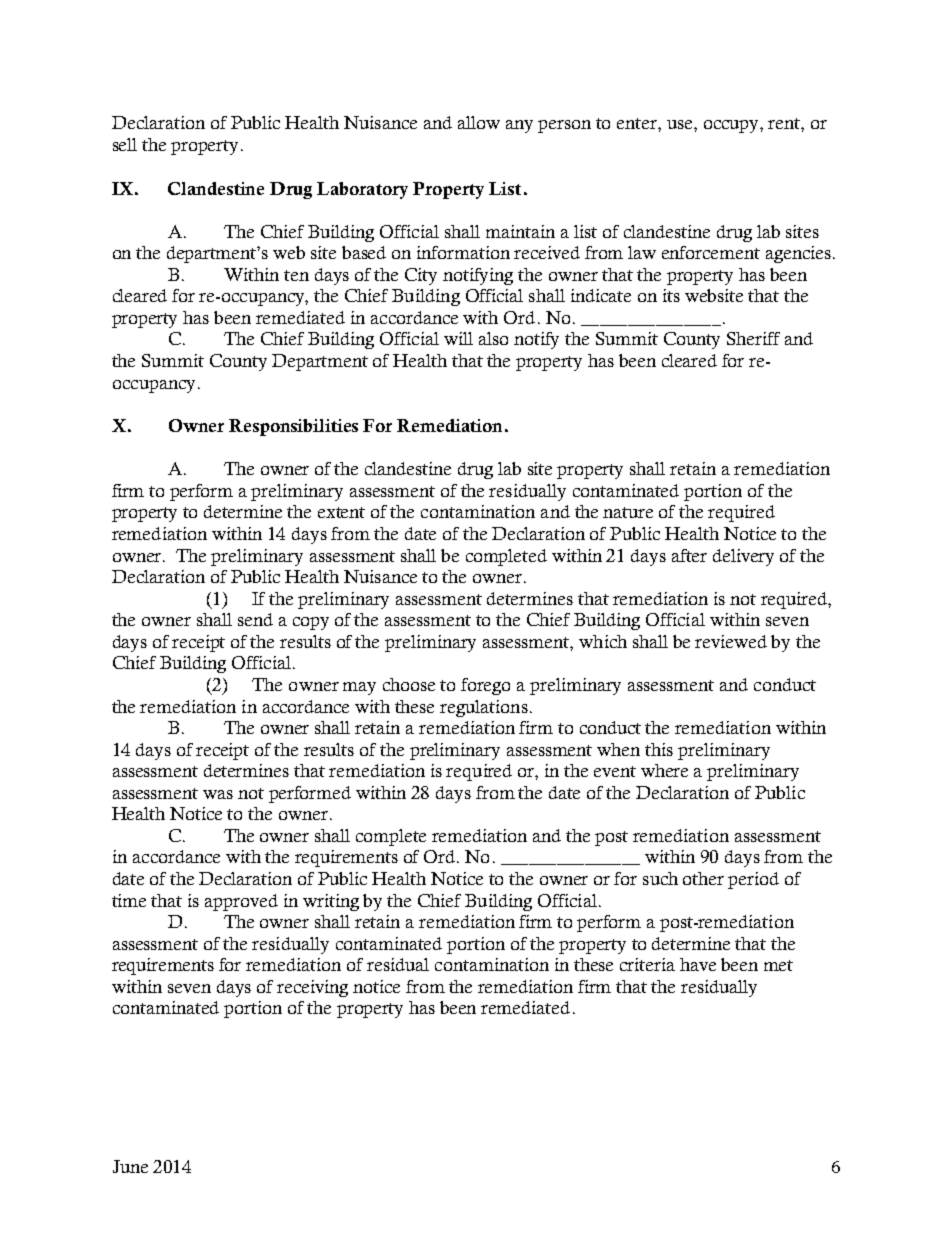 This screenshot has width=952, height=1233. Describe the element at coordinates (681, 124) in the screenshot. I see `use` at that location.
